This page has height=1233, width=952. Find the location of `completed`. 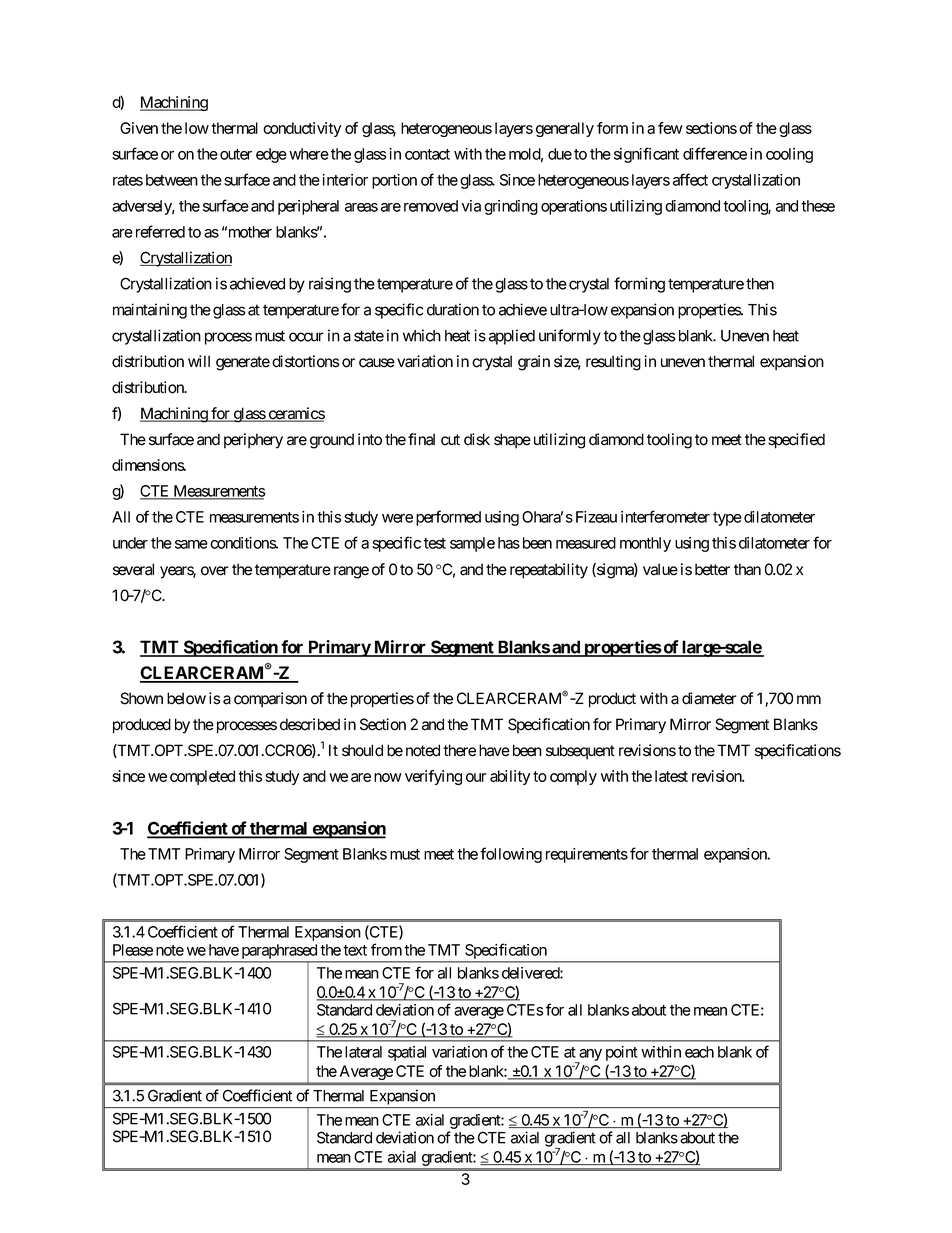

completed is located at coordinates (202, 777).
